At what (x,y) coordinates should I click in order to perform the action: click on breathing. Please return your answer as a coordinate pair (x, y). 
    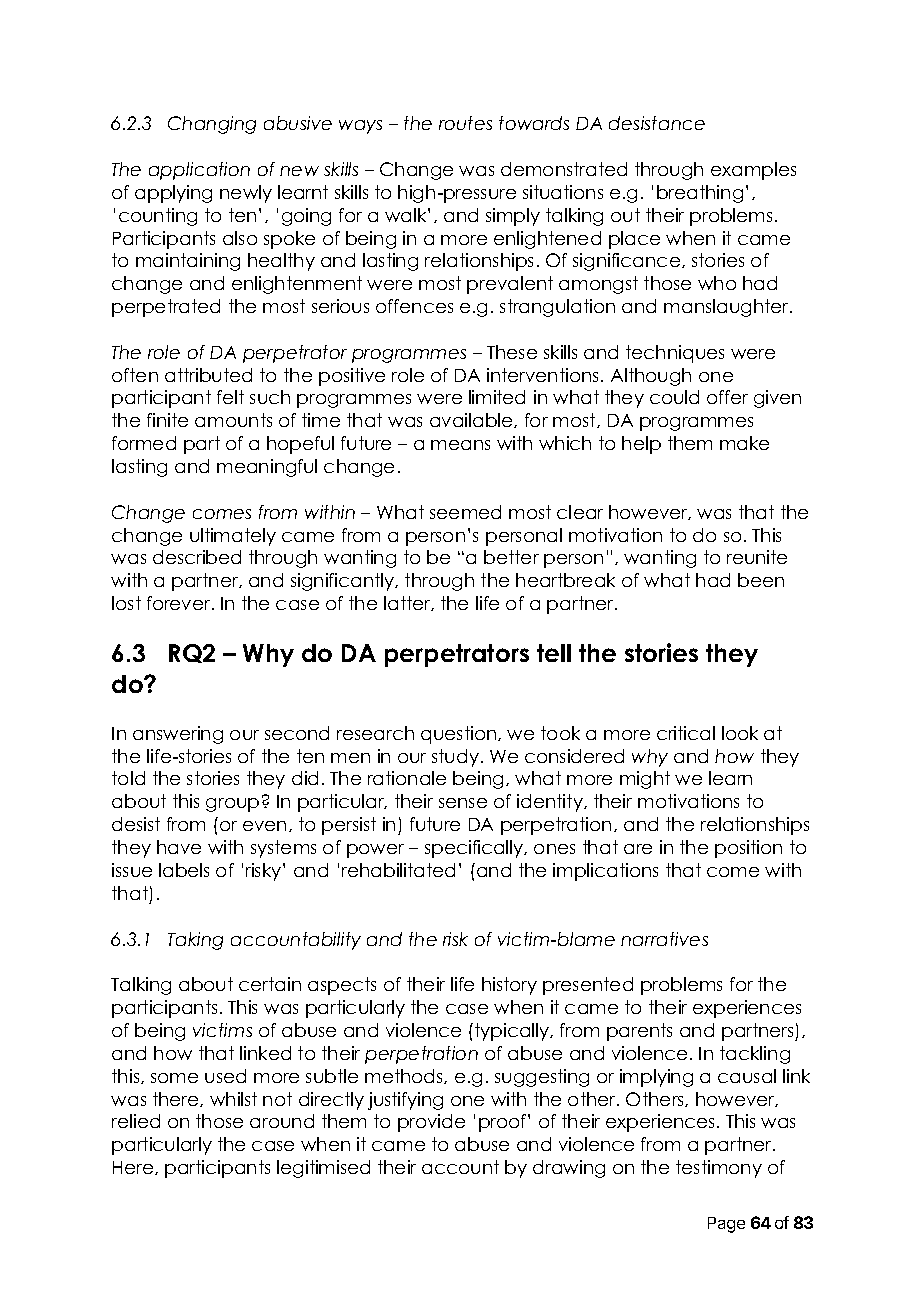
    Looking at the image, I should click on (700, 194).
